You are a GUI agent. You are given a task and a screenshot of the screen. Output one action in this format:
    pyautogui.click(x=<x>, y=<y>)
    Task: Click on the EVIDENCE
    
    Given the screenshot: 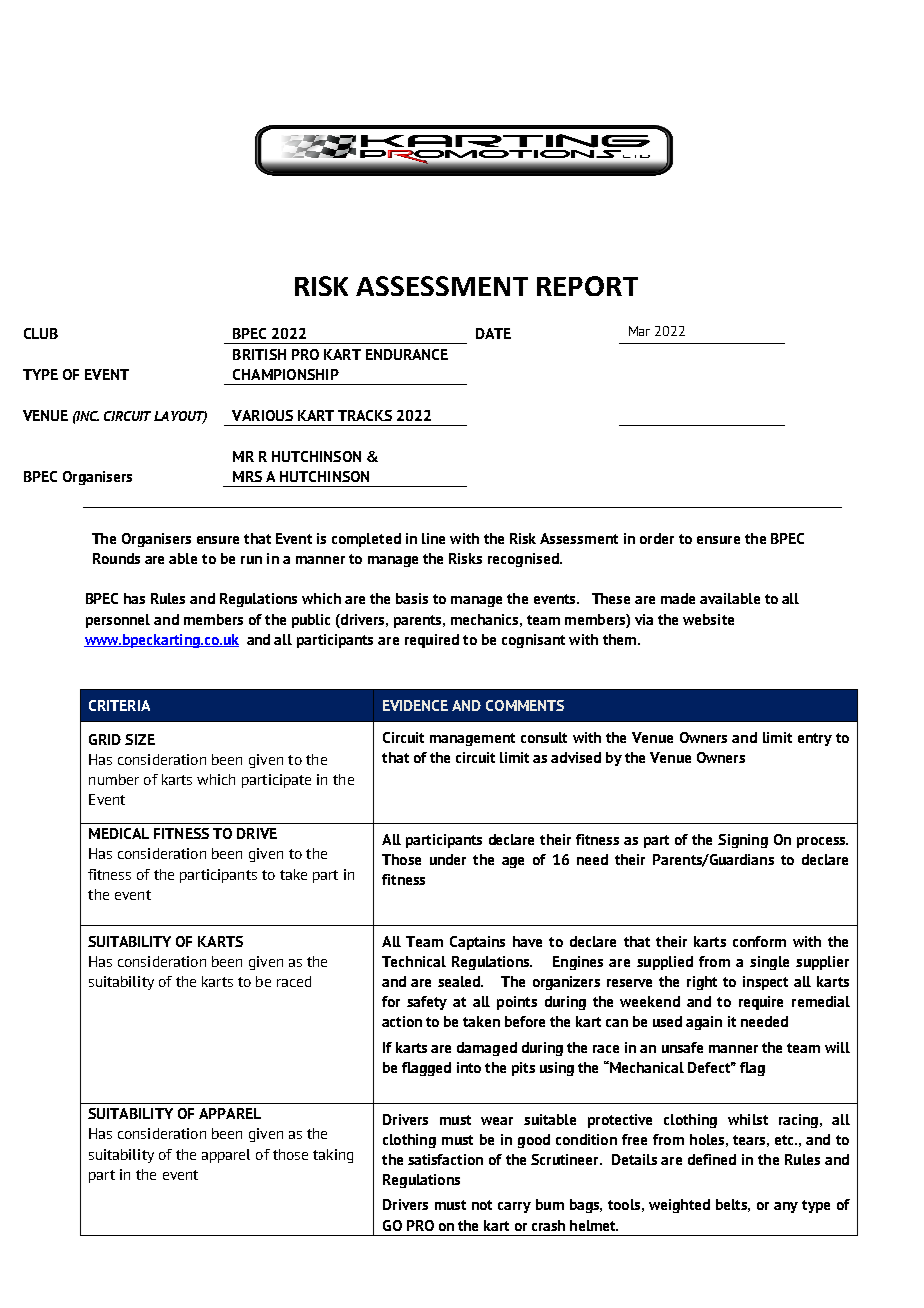 What is the action you would take?
    pyautogui.click(x=415, y=705)
